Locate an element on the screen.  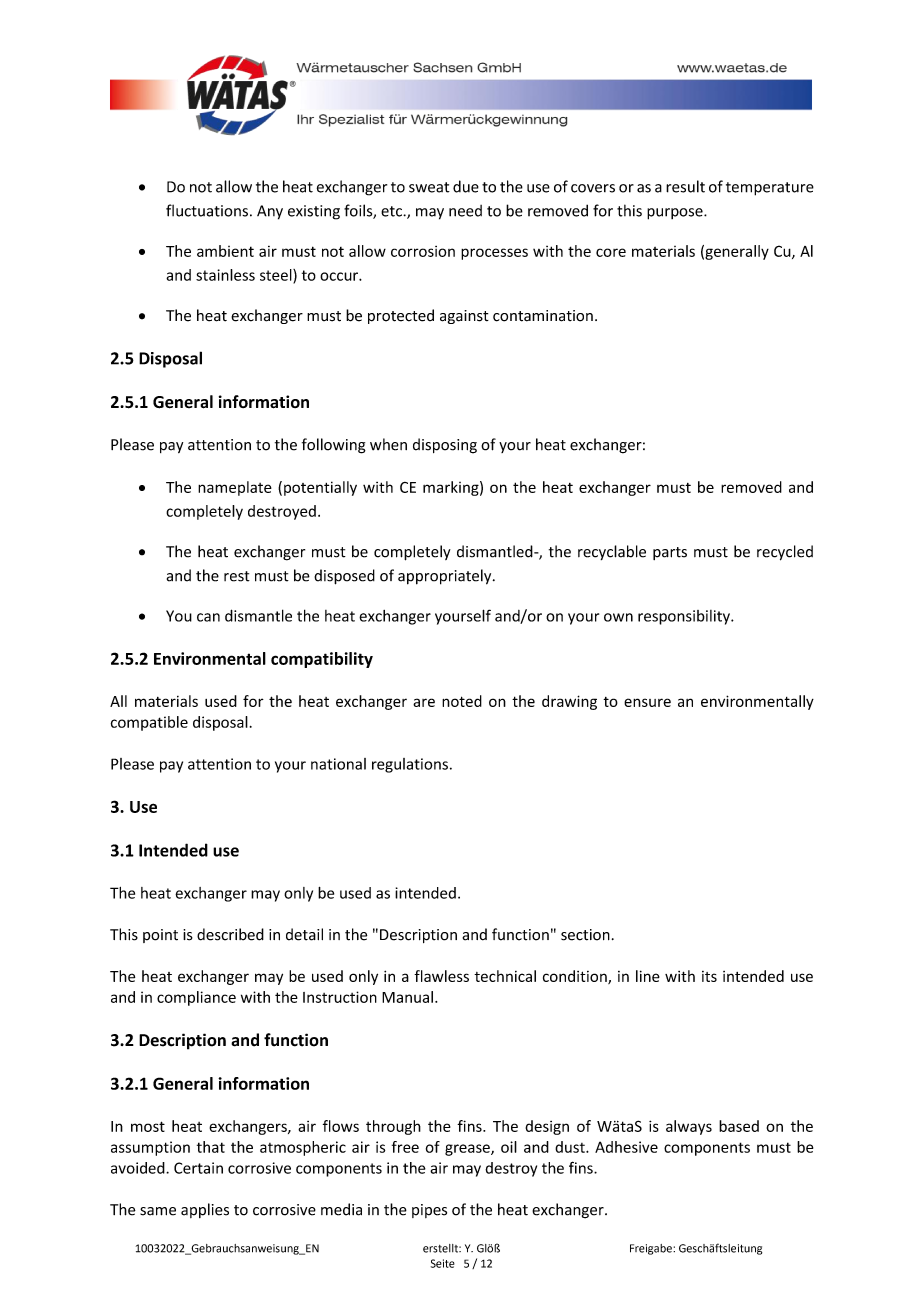
compatible is located at coordinates (149, 723).
